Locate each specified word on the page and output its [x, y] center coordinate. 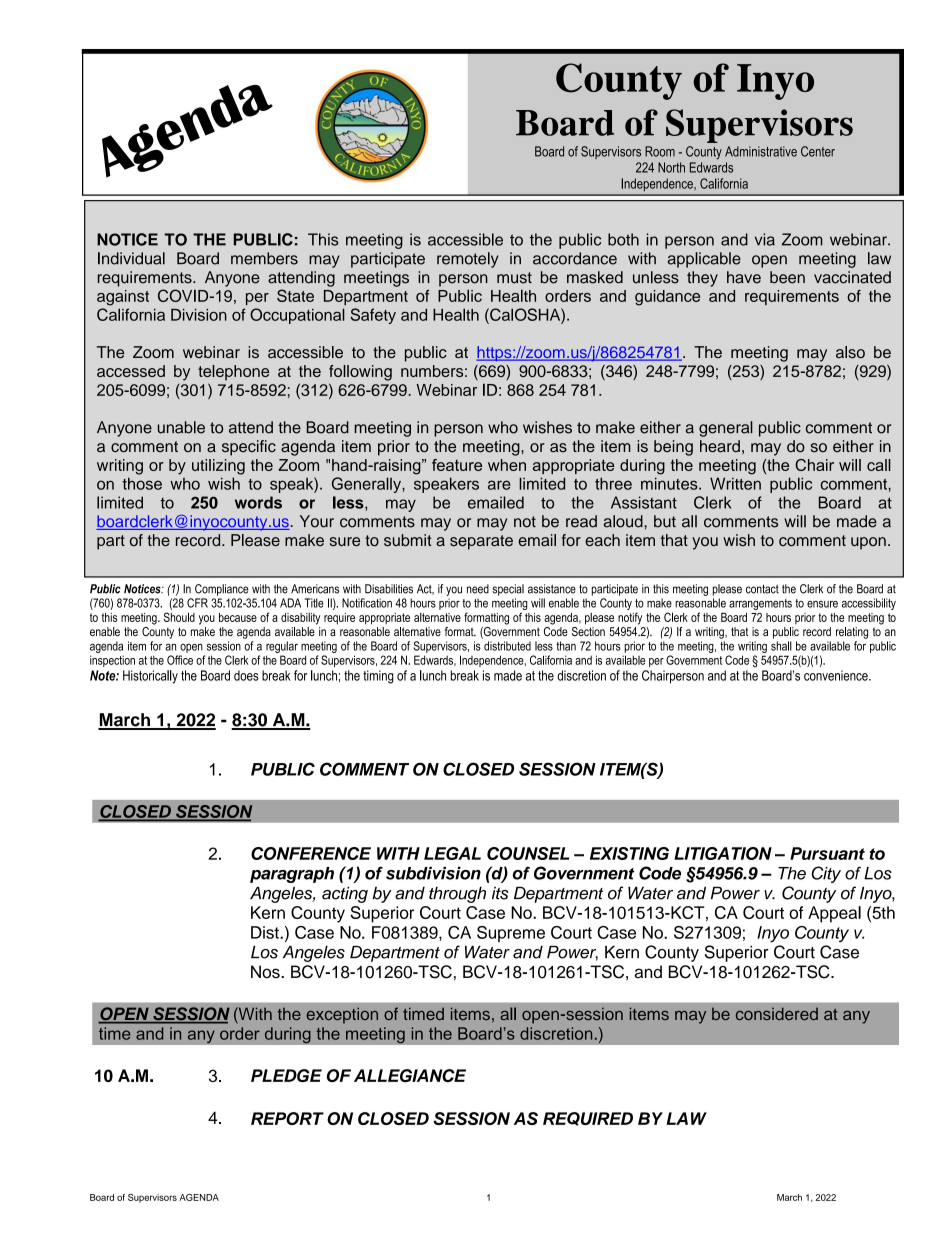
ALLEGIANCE [410, 1075]
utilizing [218, 467]
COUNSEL [528, 853]
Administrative [761, 151]
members [264, 258]
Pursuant [827, 853]
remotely [468, 260]
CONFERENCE [311, 853]
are [499, 485]
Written [735, 483]
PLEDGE [286, 1075]
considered [777, 1013]
